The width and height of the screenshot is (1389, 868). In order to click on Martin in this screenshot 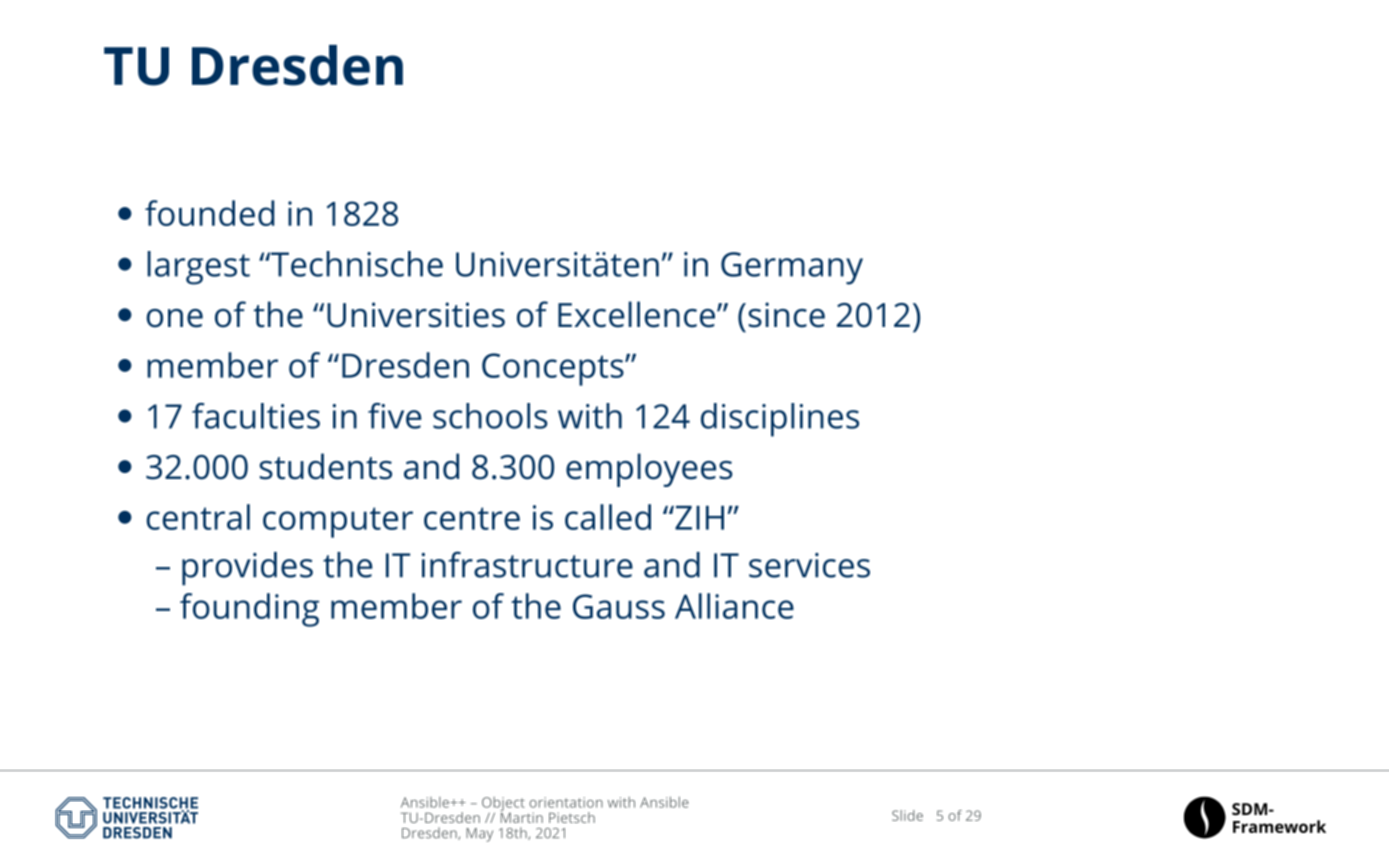, I will do `click(521, 816)`.
